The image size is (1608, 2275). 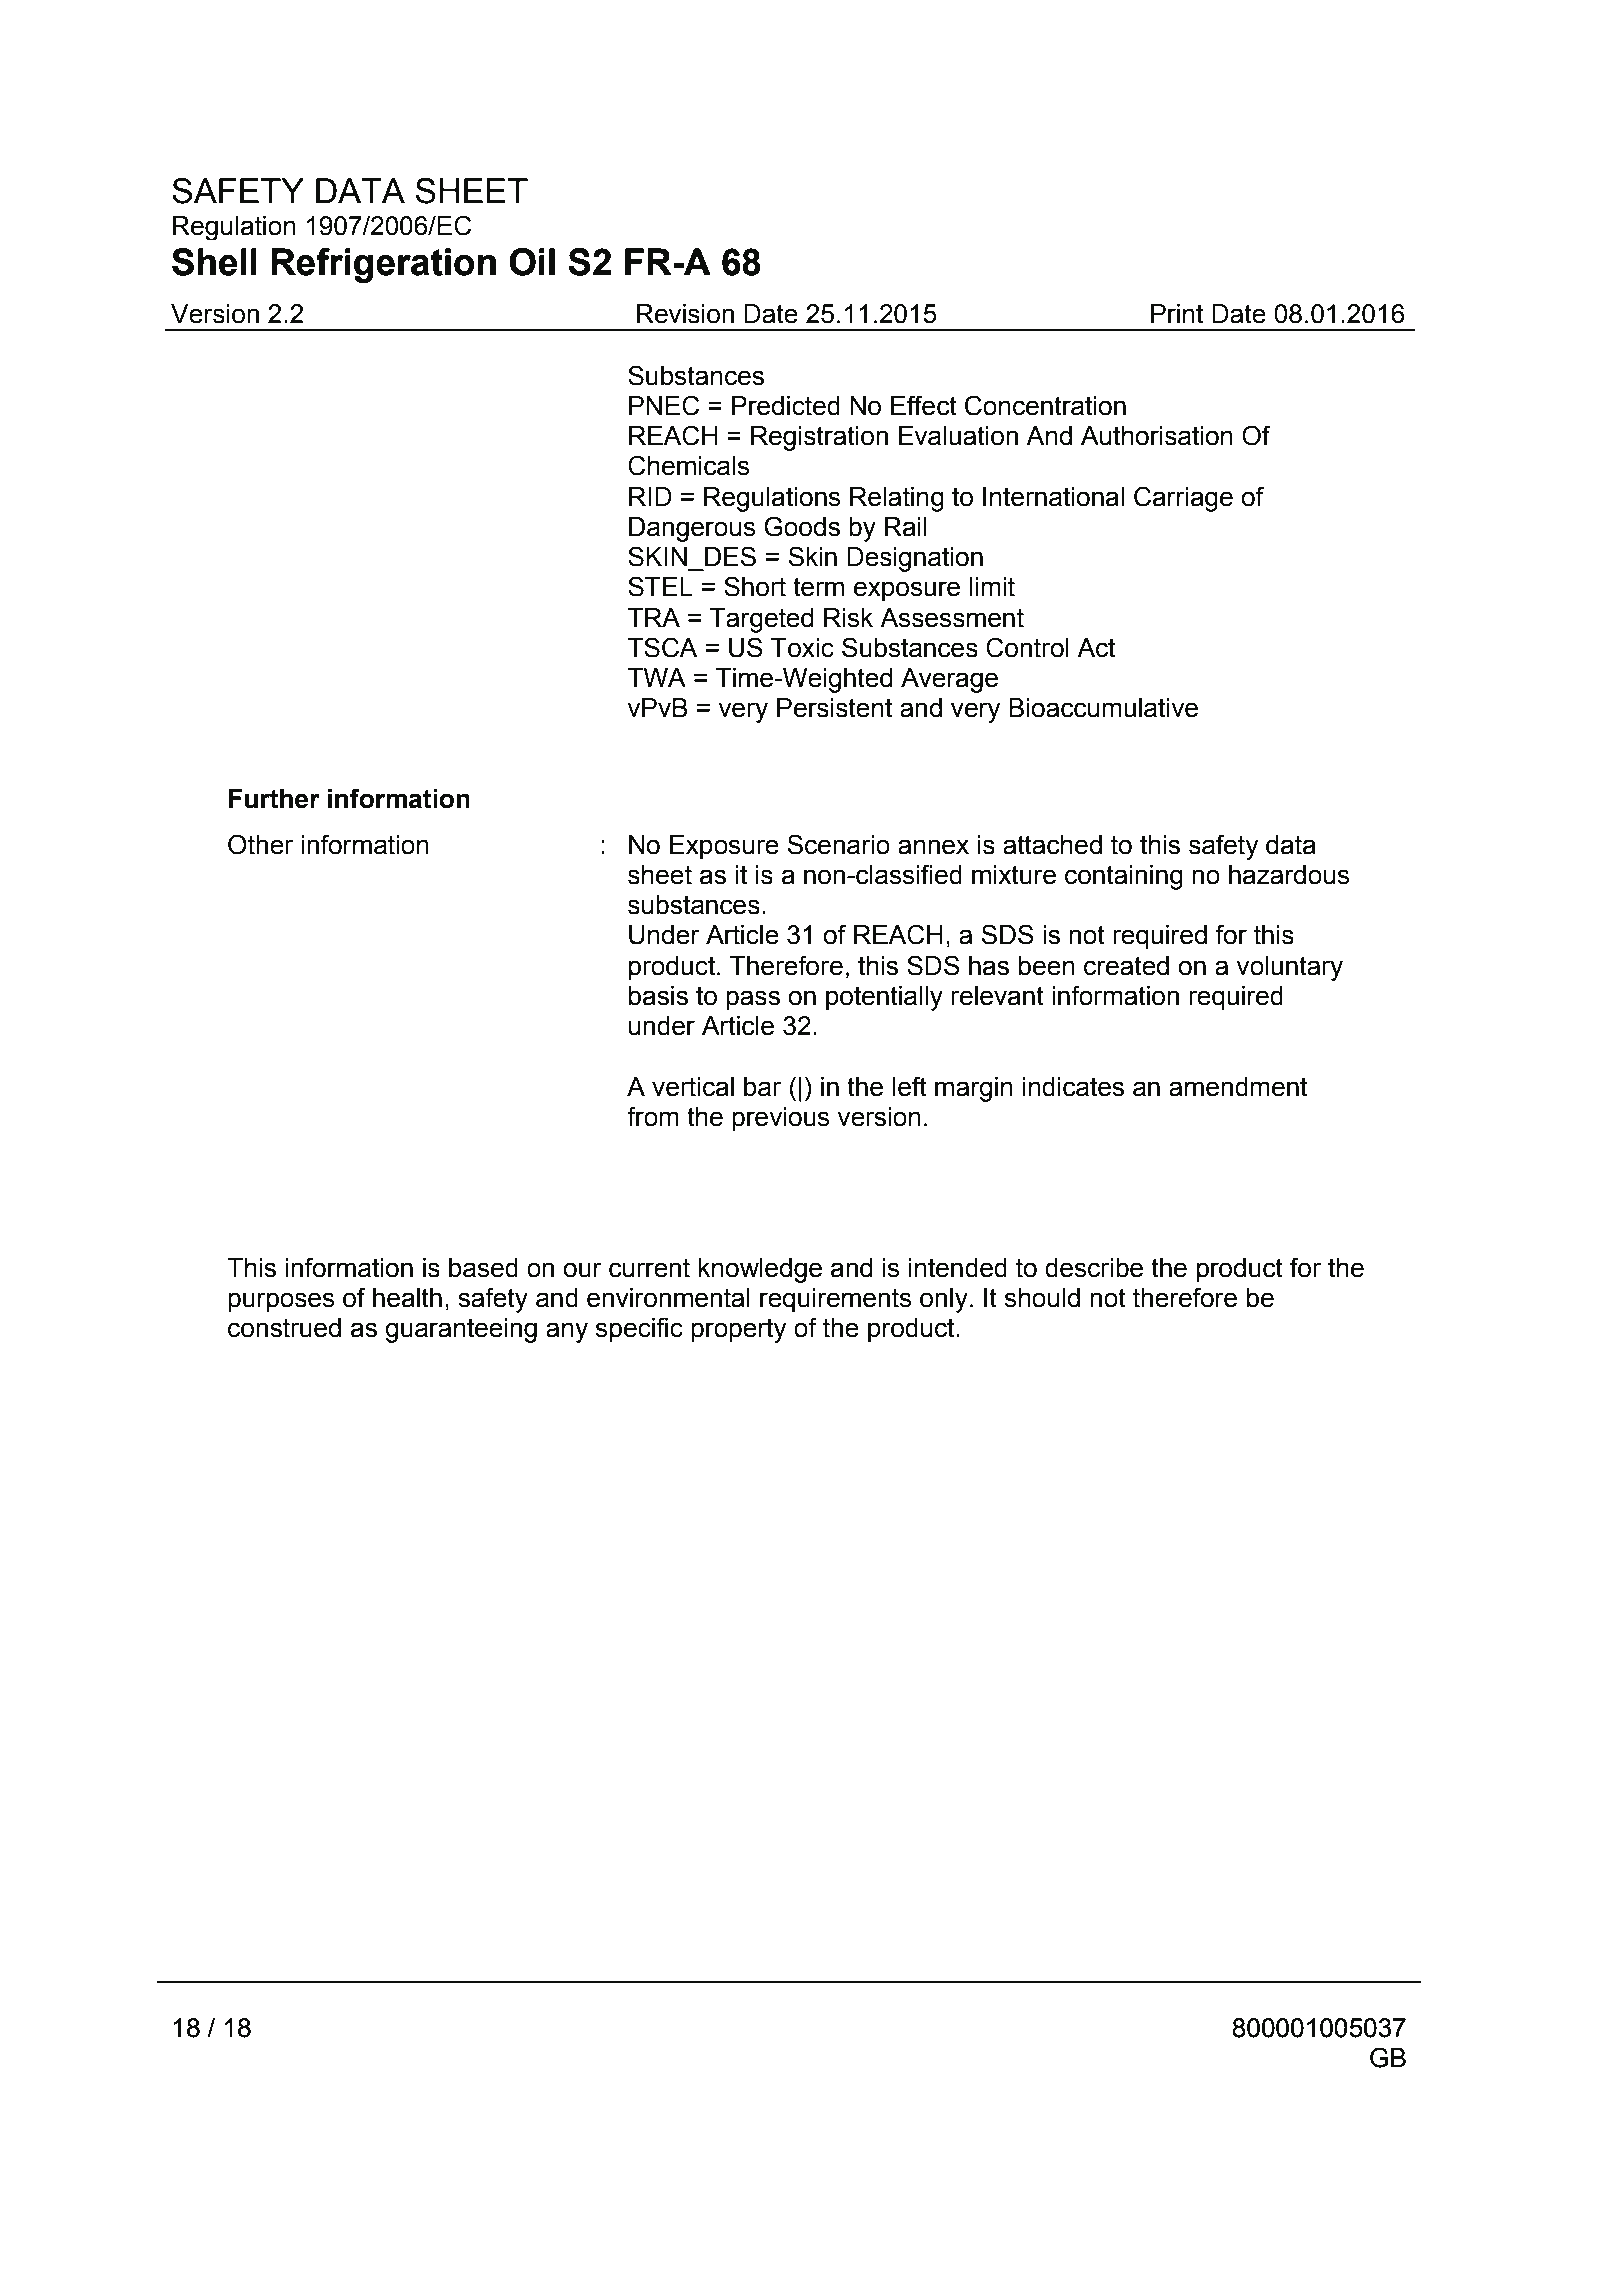 I want to click on Revision, so click(x=685, y=314).
